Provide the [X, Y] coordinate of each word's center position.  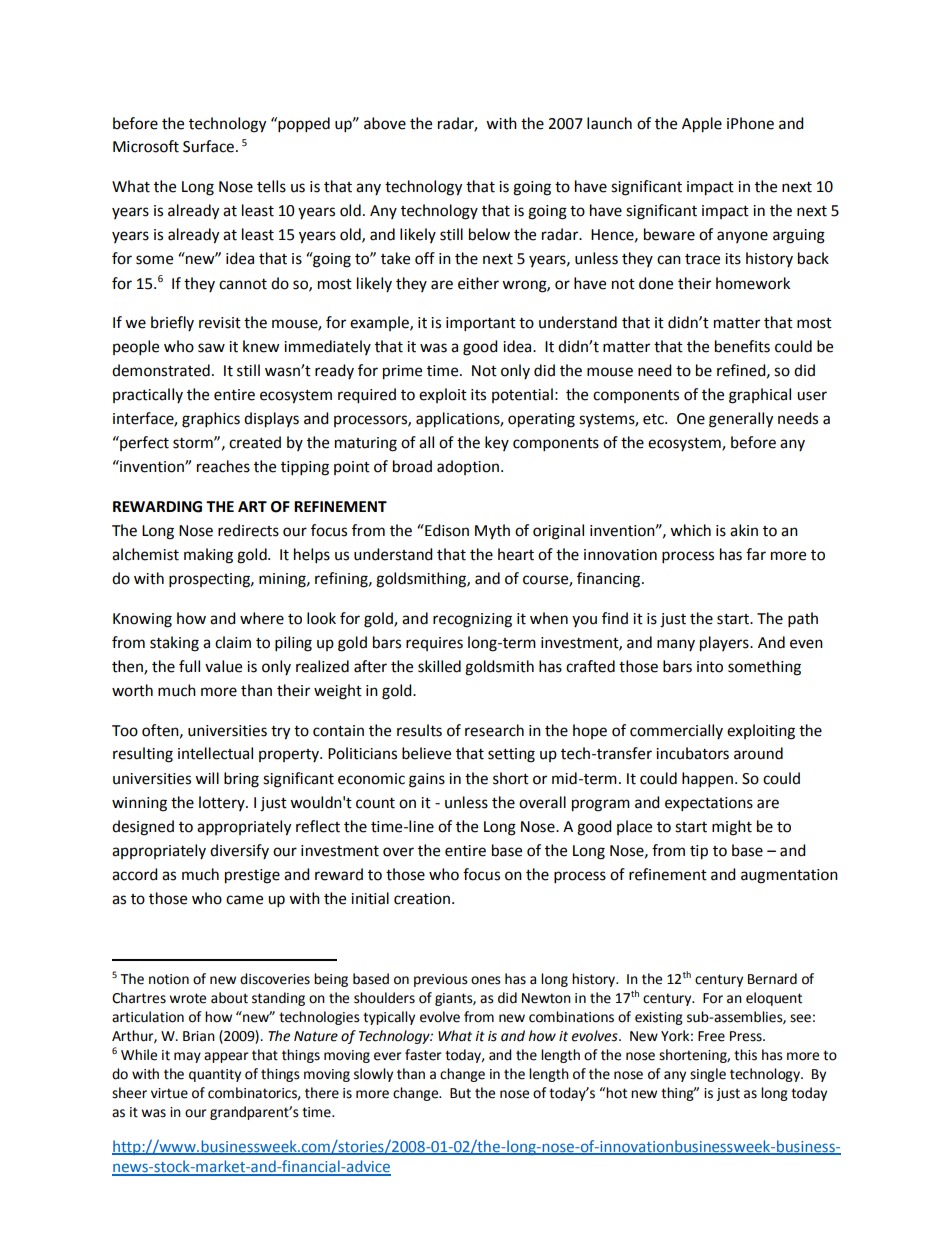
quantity [215, 1075]
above [385, 123]
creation [423, 899]
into [710, 667]
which [690, 530]
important [481, 324]
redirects [248, 530]
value [223, 666]
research [494, 730]
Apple [702, 125]
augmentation [789, 876]
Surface [208, 146]
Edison [446, 530]
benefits [742, 346]
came [244, 900]
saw [211, 348]
